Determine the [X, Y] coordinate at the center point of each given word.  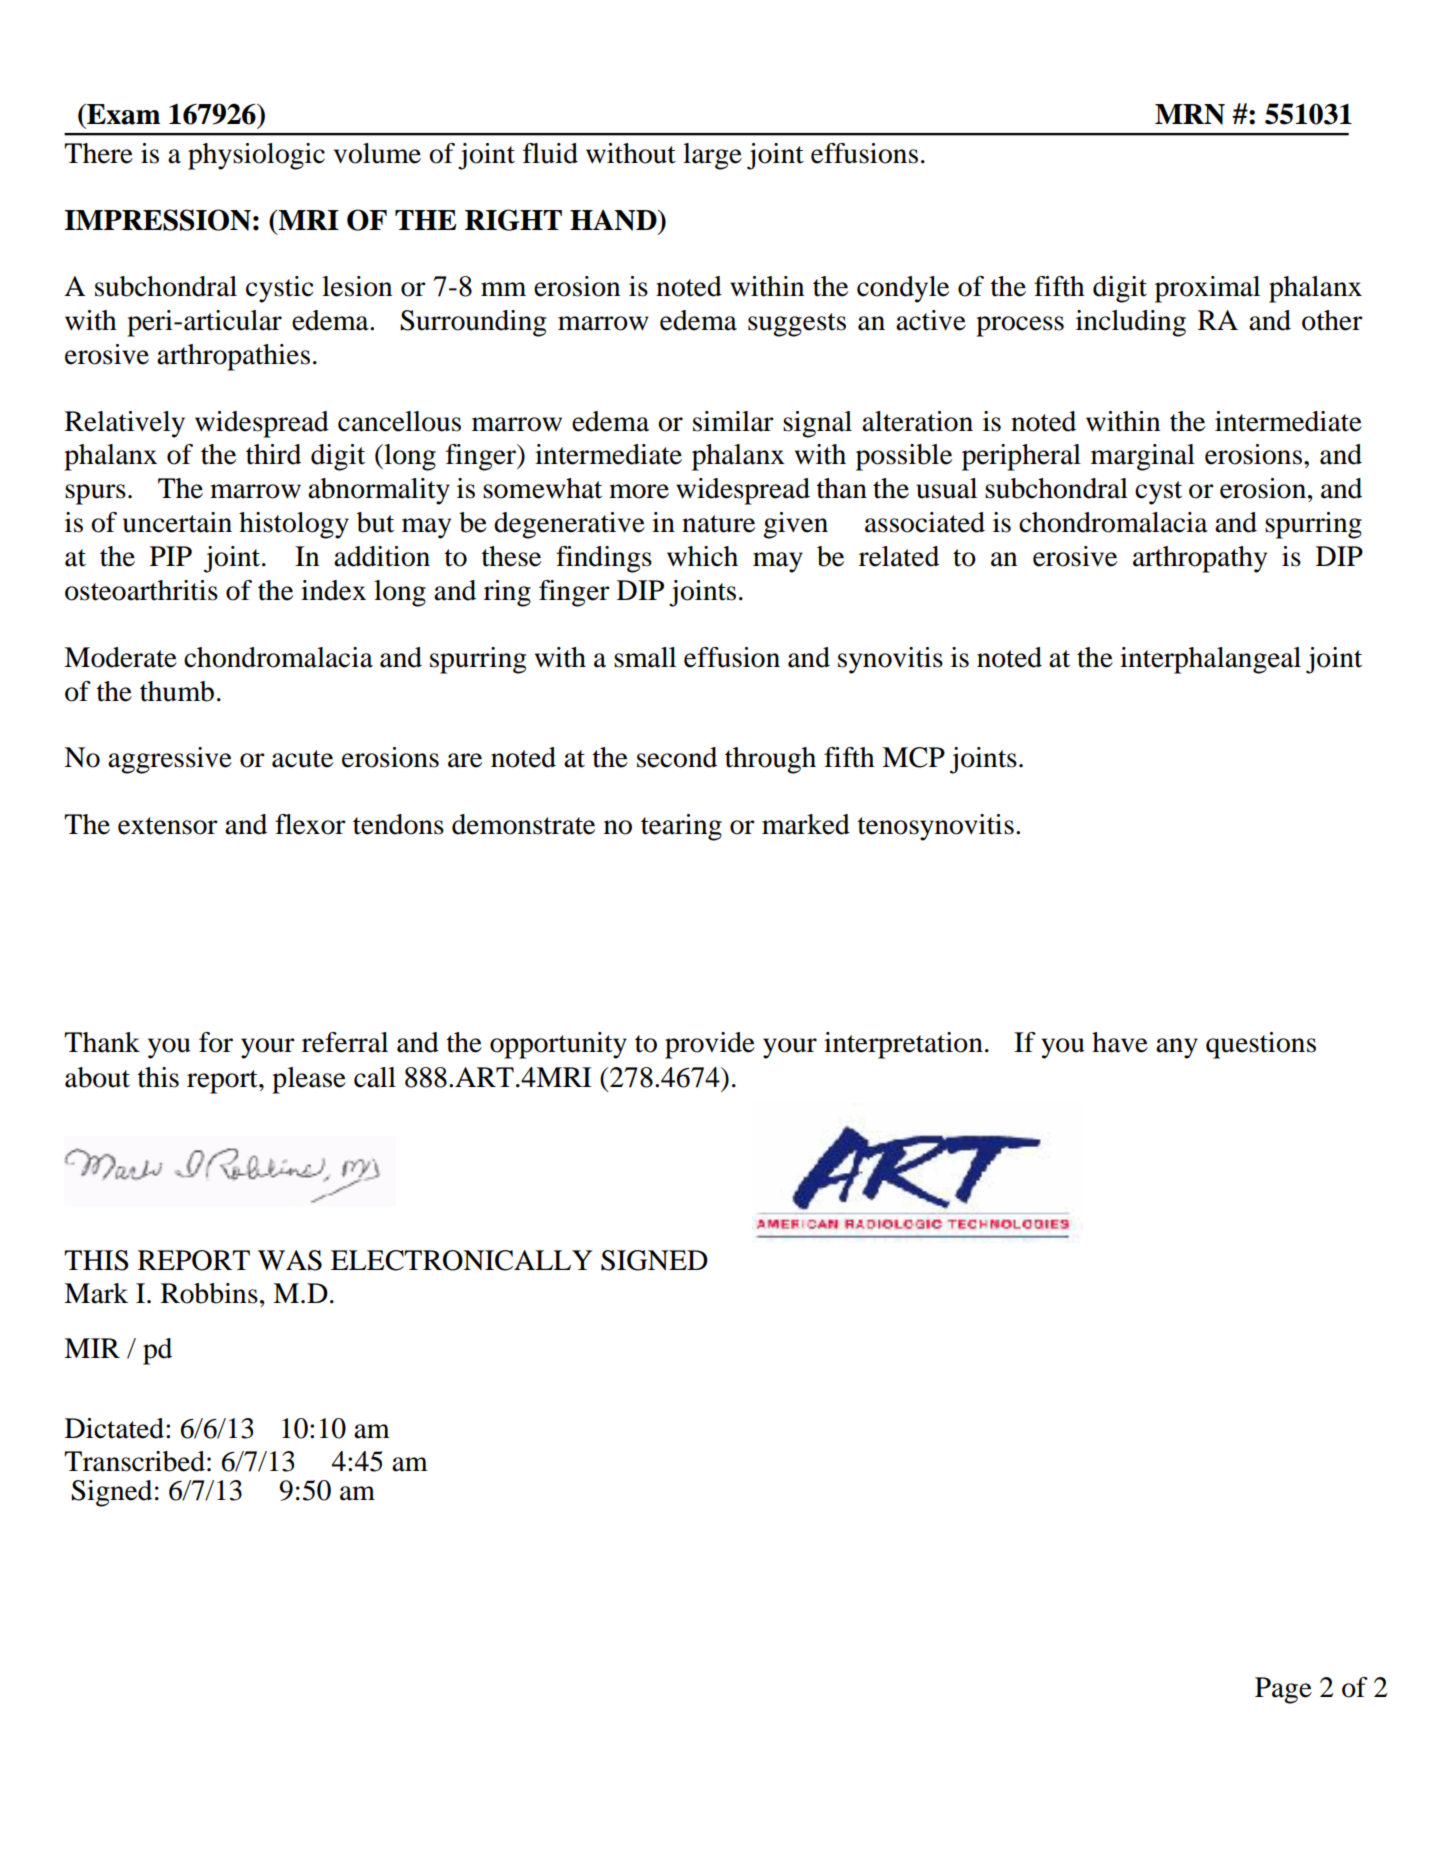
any [1177, 1048]
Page [1283, 1690]
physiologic [256, 156]
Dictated [116, 1428]
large [712, 156]
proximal [1207, 289]
